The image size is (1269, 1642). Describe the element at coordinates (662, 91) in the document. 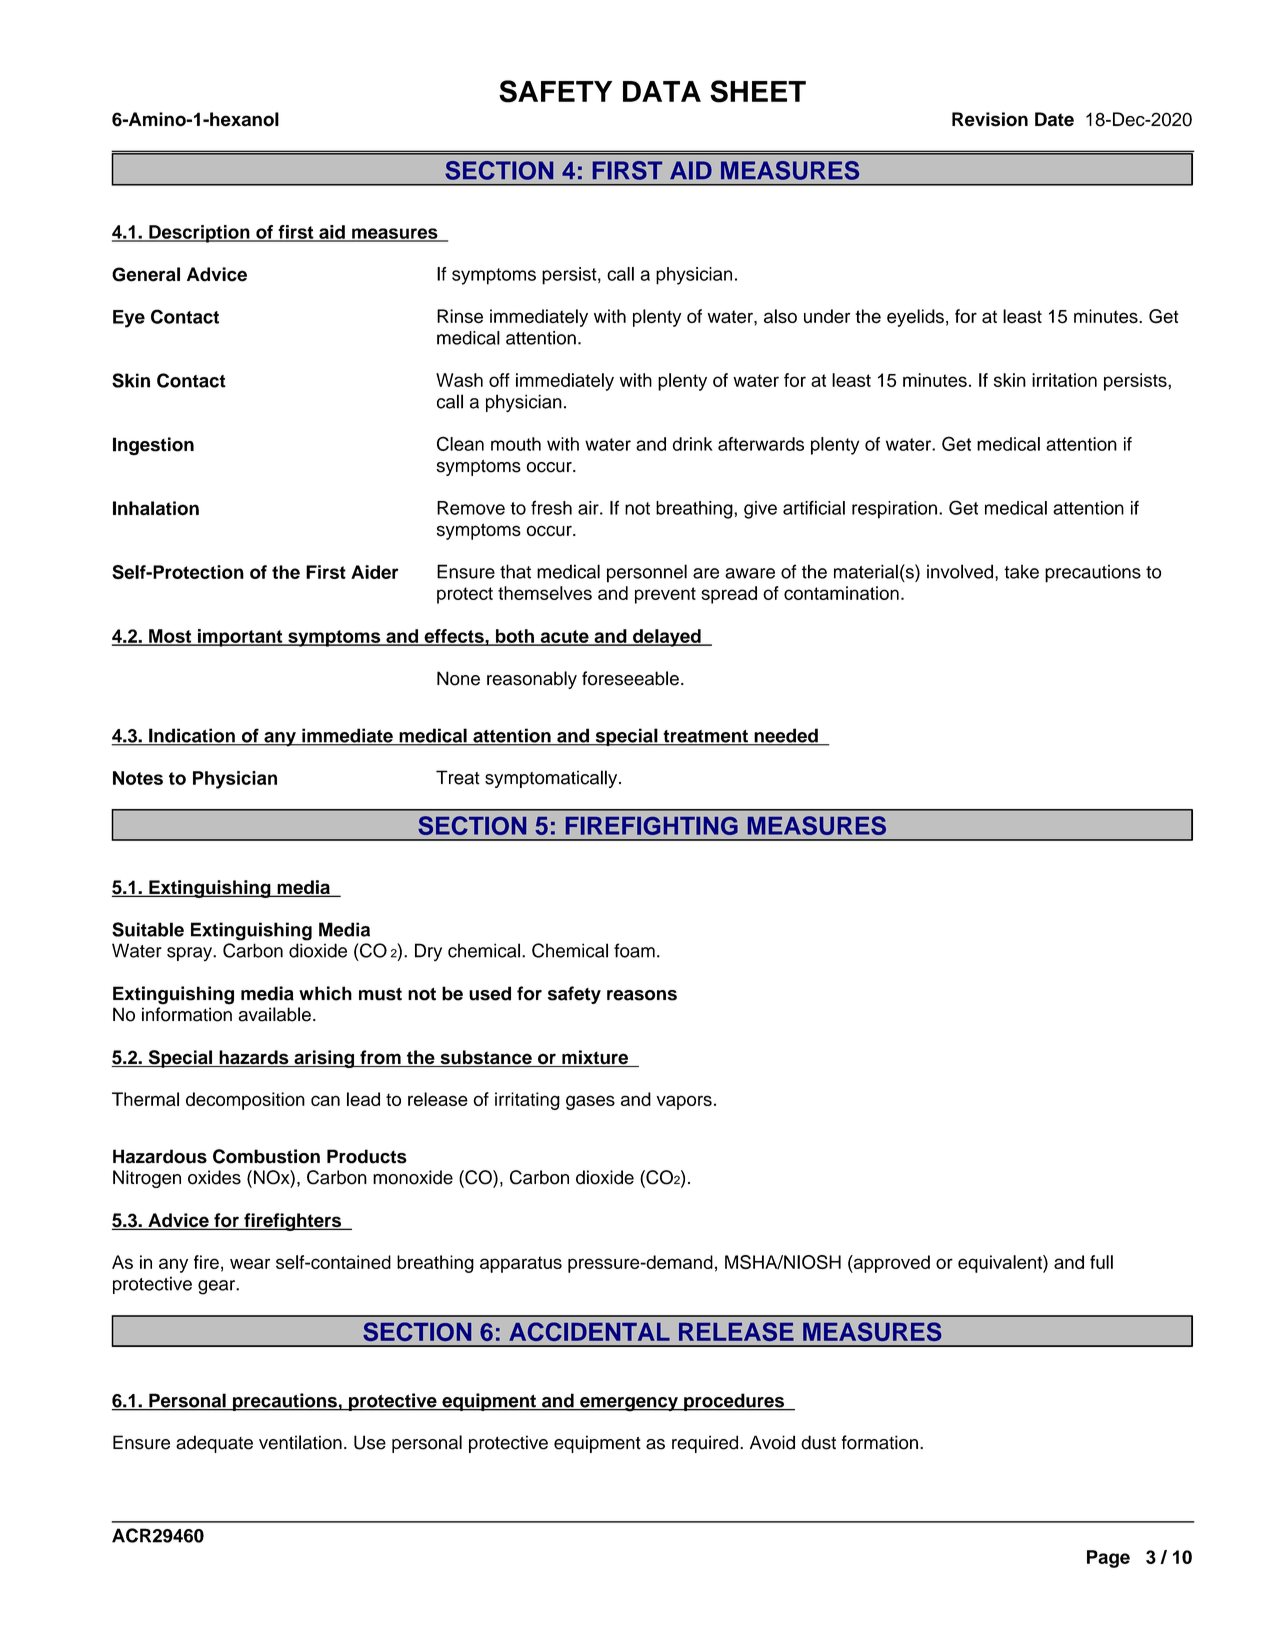

I see `DATA` at that location.
